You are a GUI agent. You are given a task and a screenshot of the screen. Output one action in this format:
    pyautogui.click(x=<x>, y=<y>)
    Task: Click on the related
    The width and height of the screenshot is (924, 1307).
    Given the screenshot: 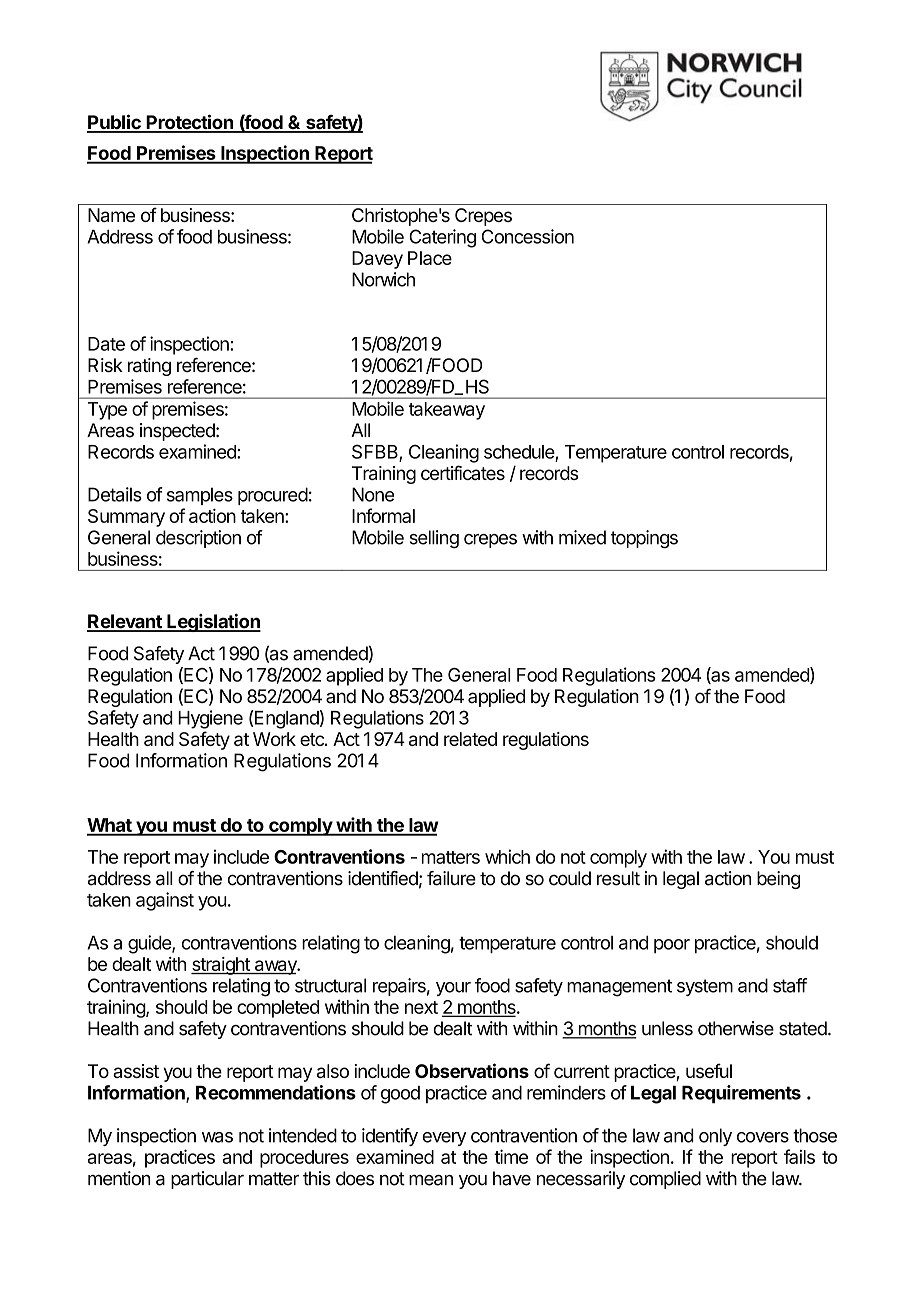 What is the action you would take?
    pyautogui.click(x=470, y=739)
